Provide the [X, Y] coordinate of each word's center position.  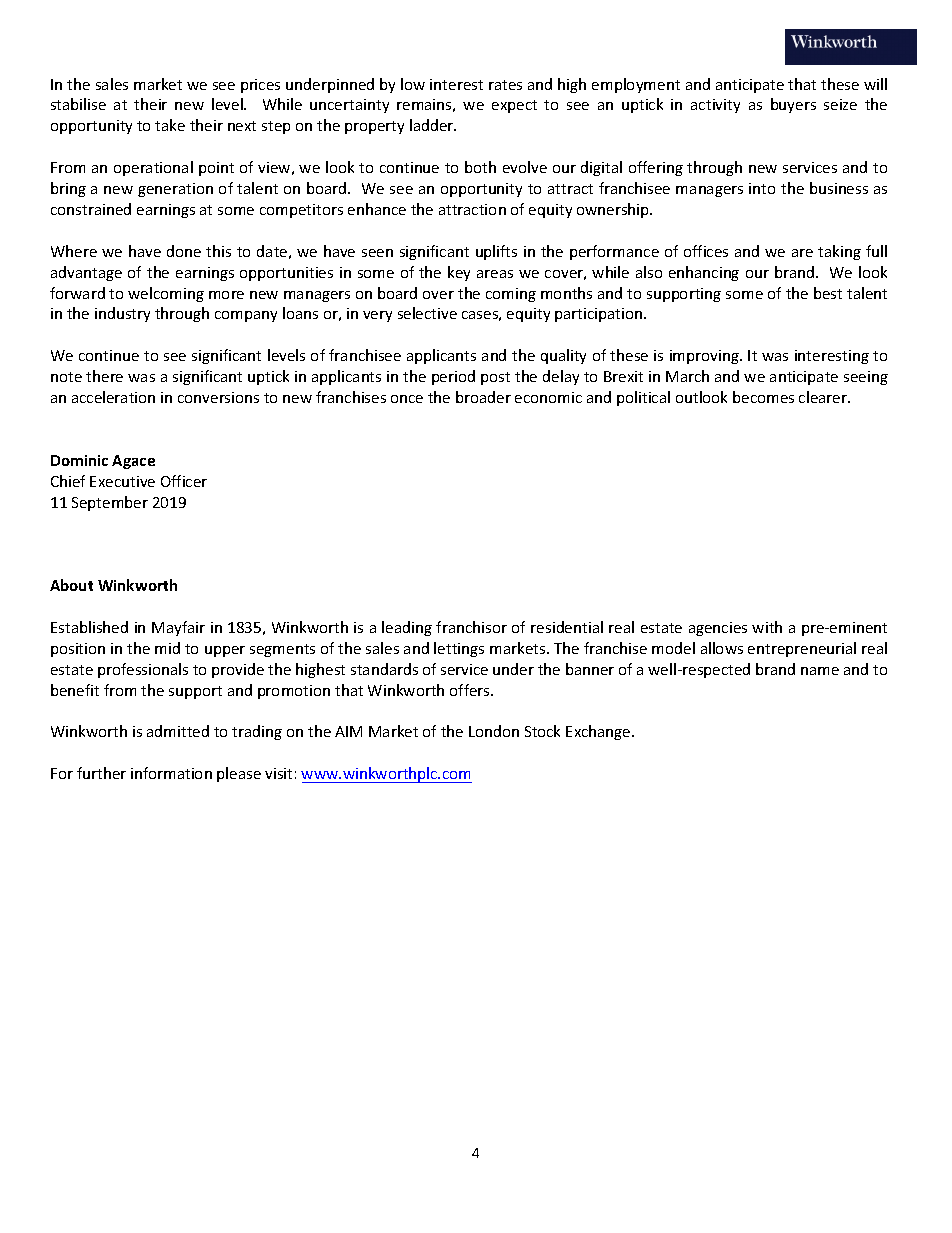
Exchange [599, 732]
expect [514, 106]
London [494, 731]
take [170, 125]
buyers [793, 105]
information [171, 773]
